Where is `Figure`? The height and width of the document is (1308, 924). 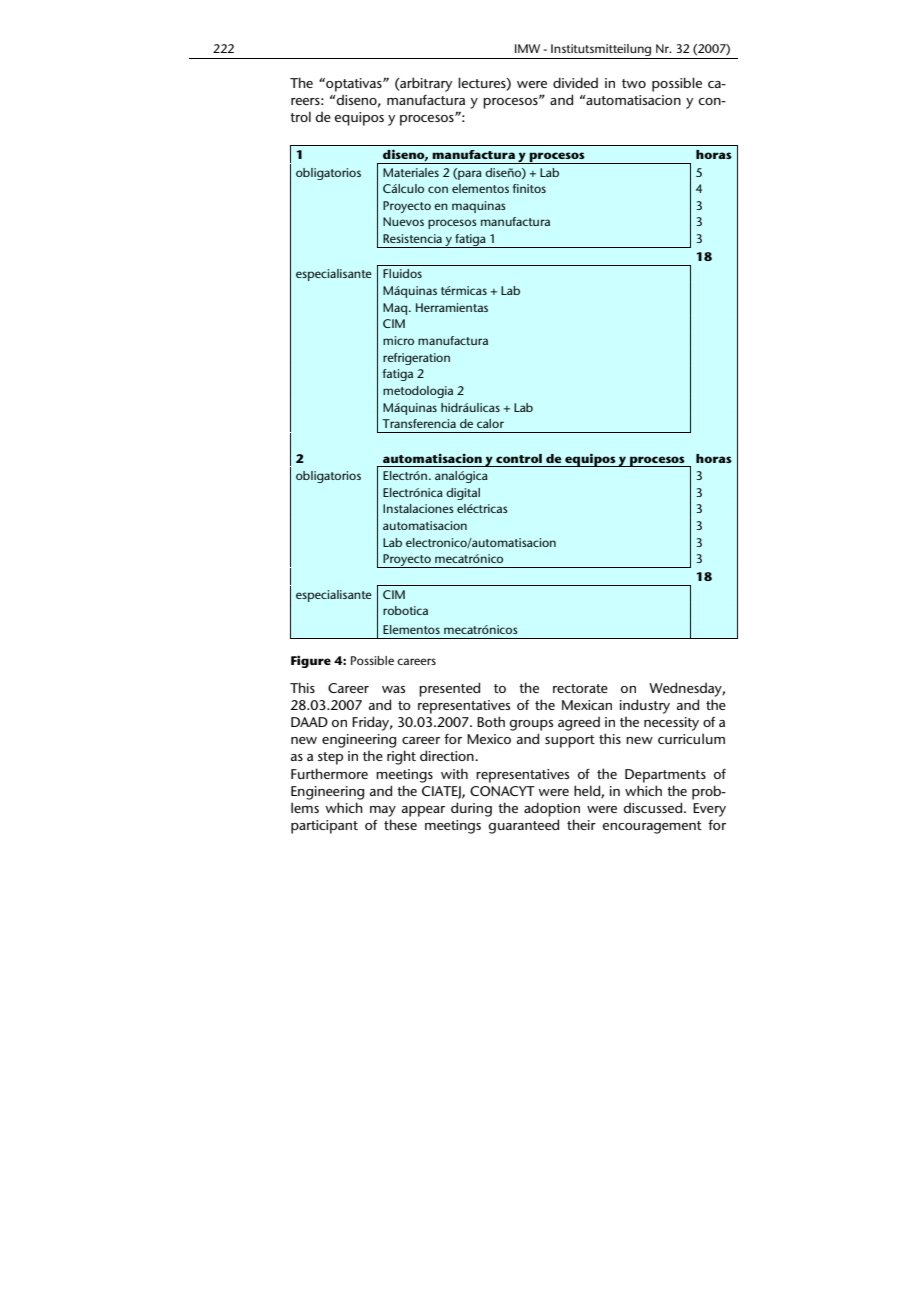
Figure is located at coordinates (311, 661).
